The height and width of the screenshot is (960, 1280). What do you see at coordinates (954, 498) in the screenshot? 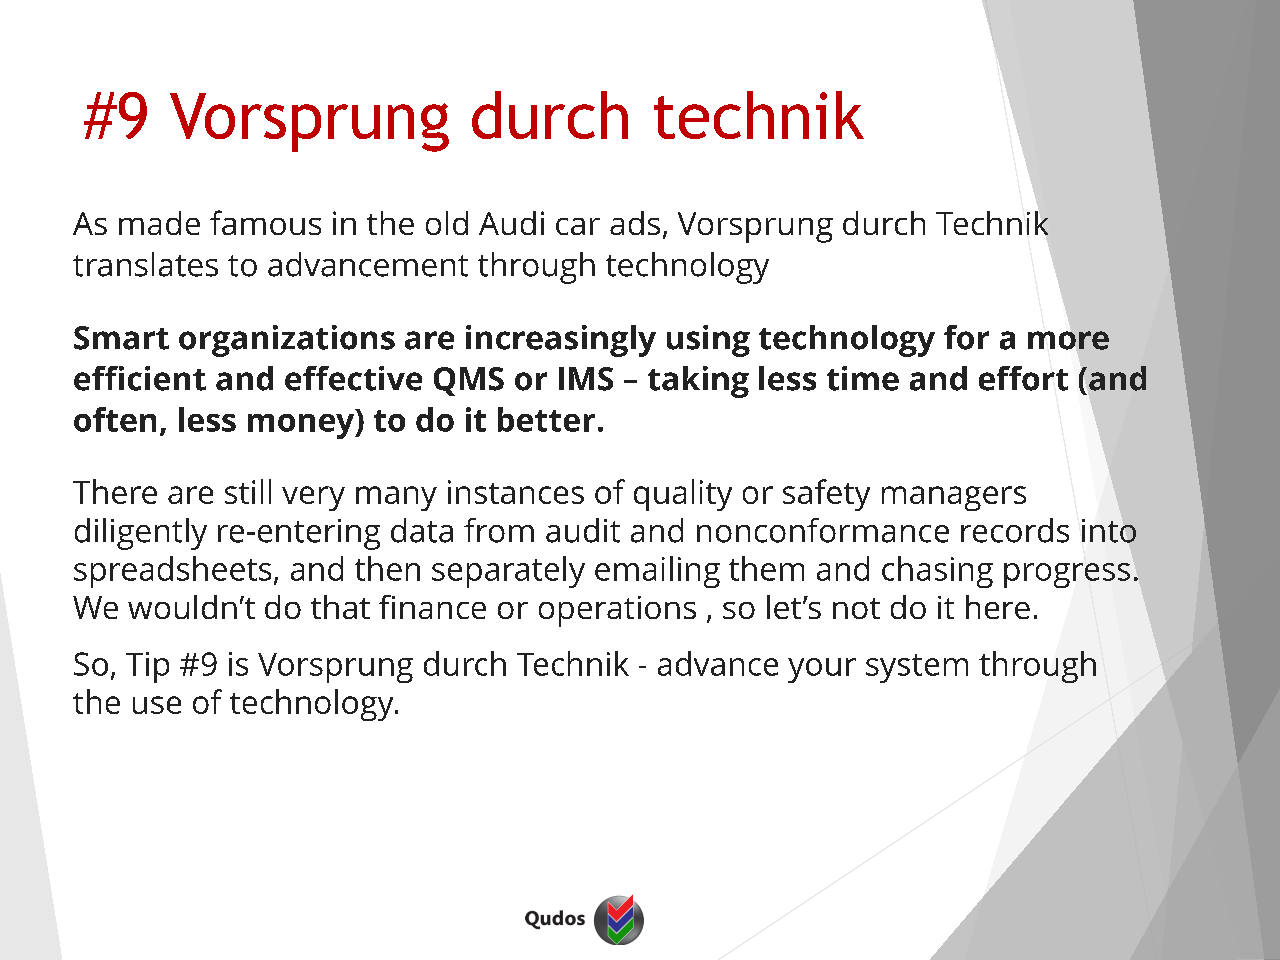
I see `managers` at bounding box center [954, 498].
